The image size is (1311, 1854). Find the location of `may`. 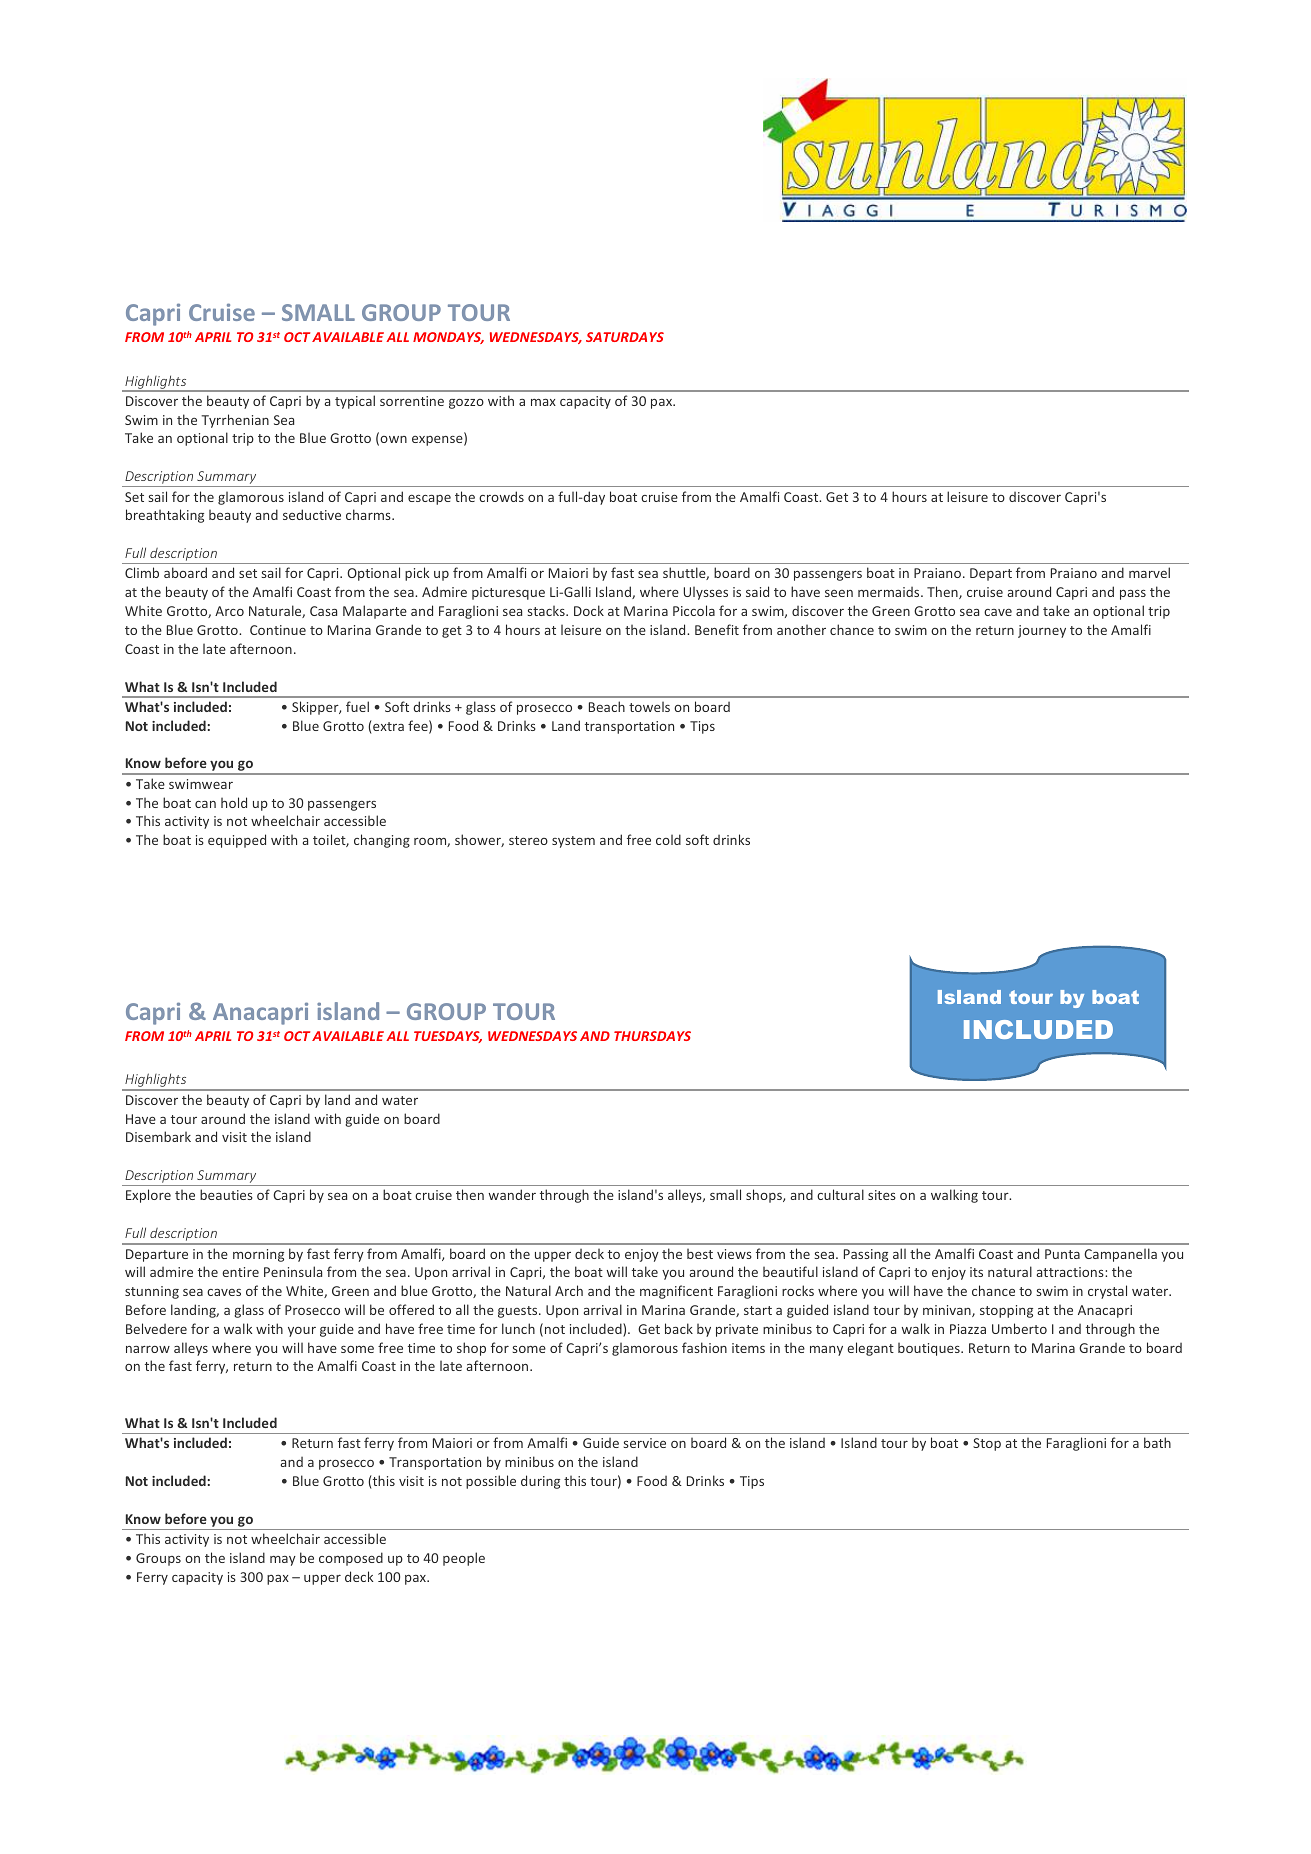

may is located at coordinates (283, 1561).
